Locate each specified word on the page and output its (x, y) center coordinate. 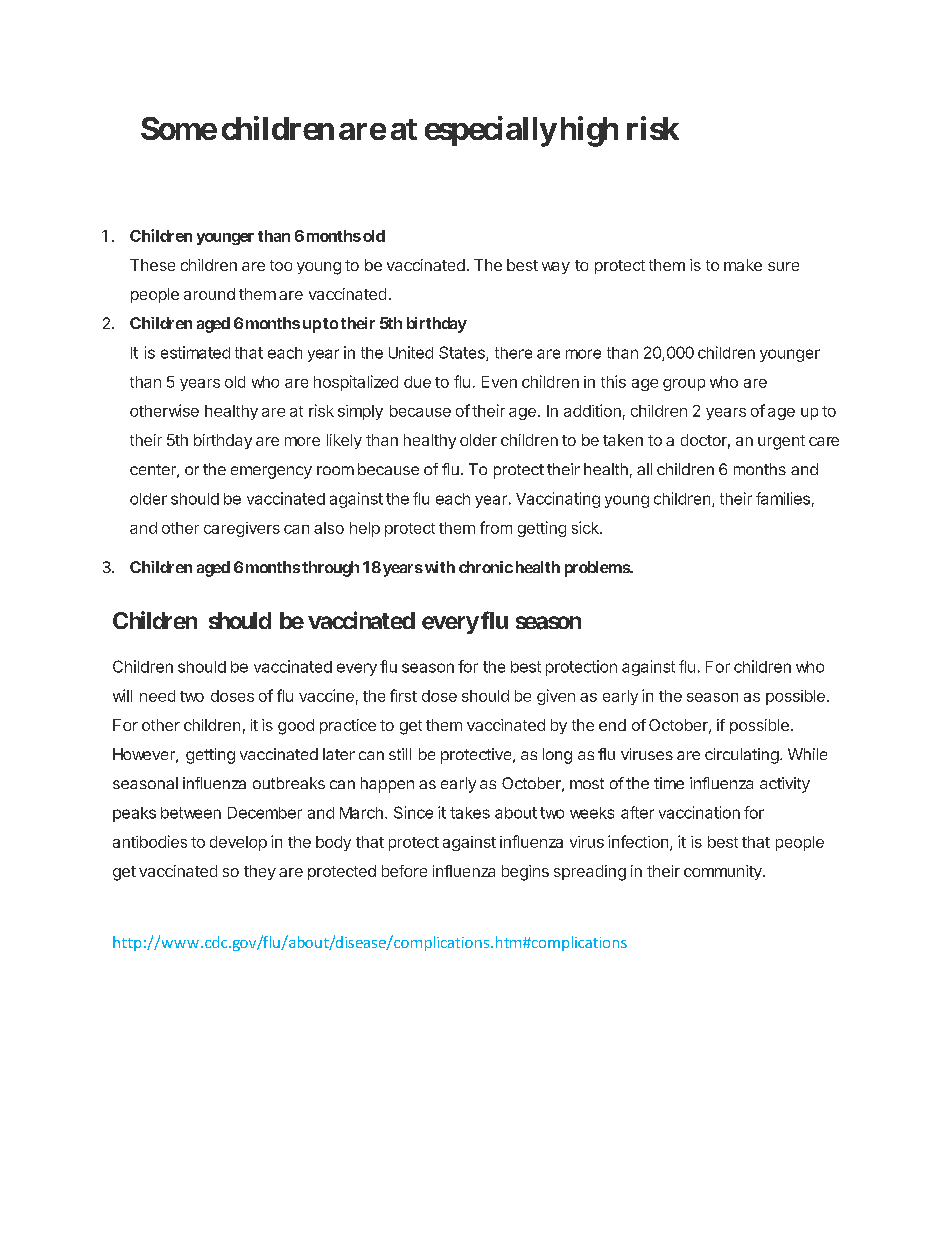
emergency (271, 472)
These (152, 265)
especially (491, 131)
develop (238, 843)
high (589, 131)
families (783, 498)
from (496, 527)
